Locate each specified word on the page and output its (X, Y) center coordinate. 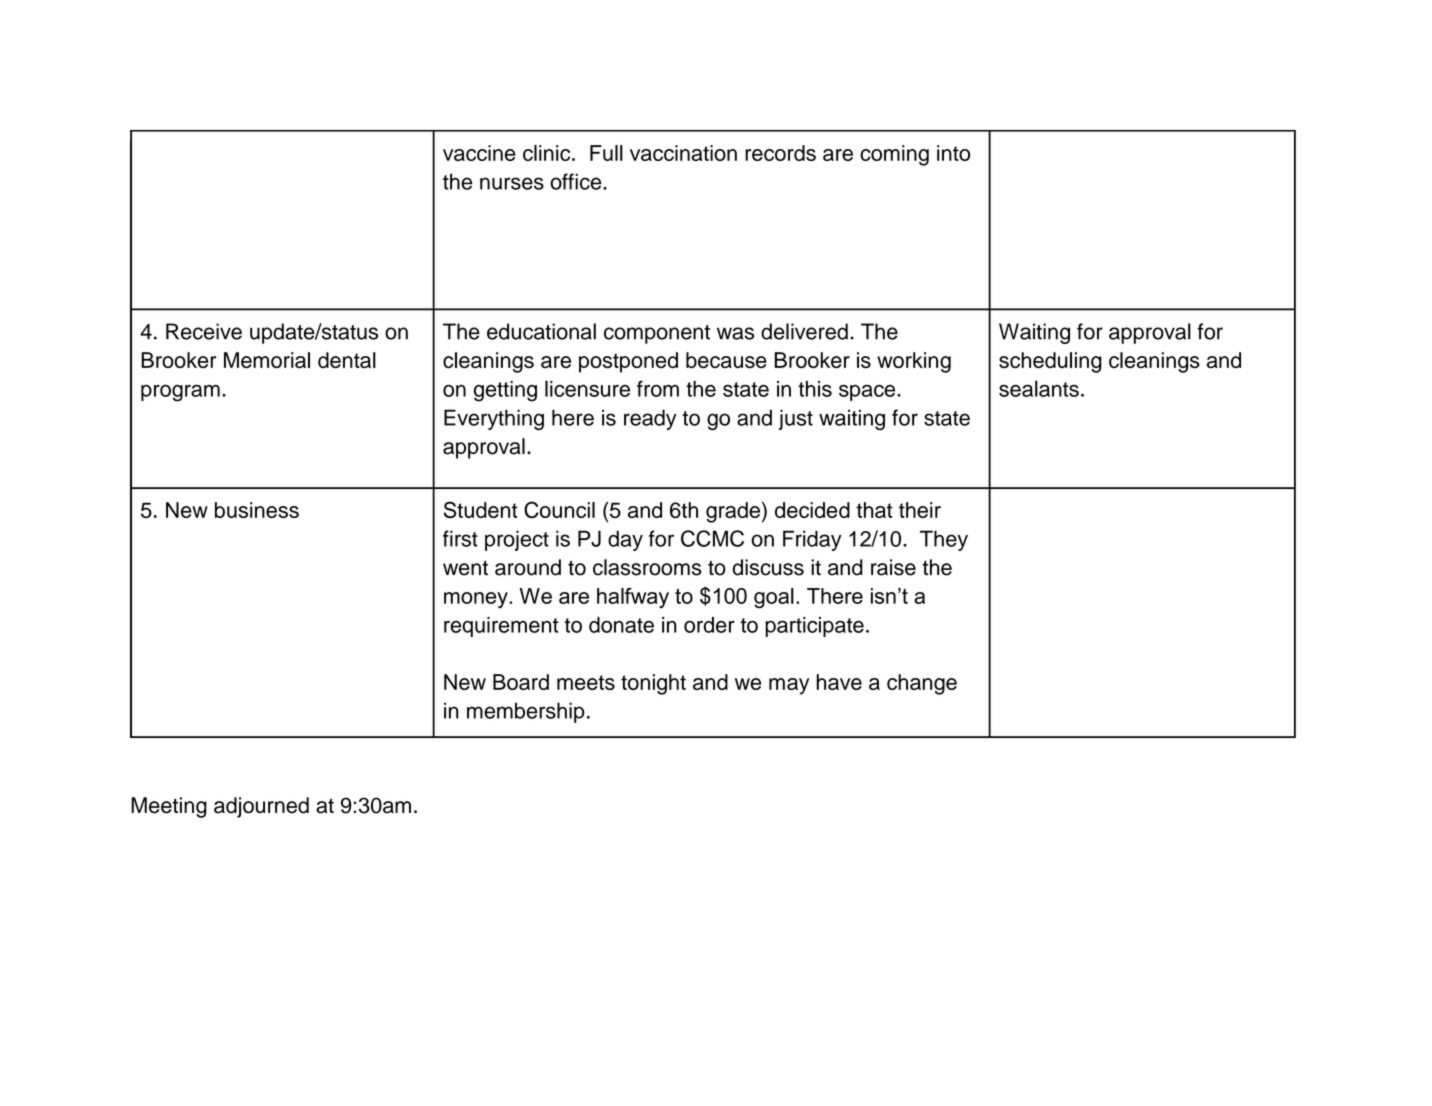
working (914, 362)
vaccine (479, 153)
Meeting (169, 807)
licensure (587, 388)
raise (893, 567)
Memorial (267, 360)
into (953, 153)
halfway (633, 598)
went (465, 568)
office (577, 181)
